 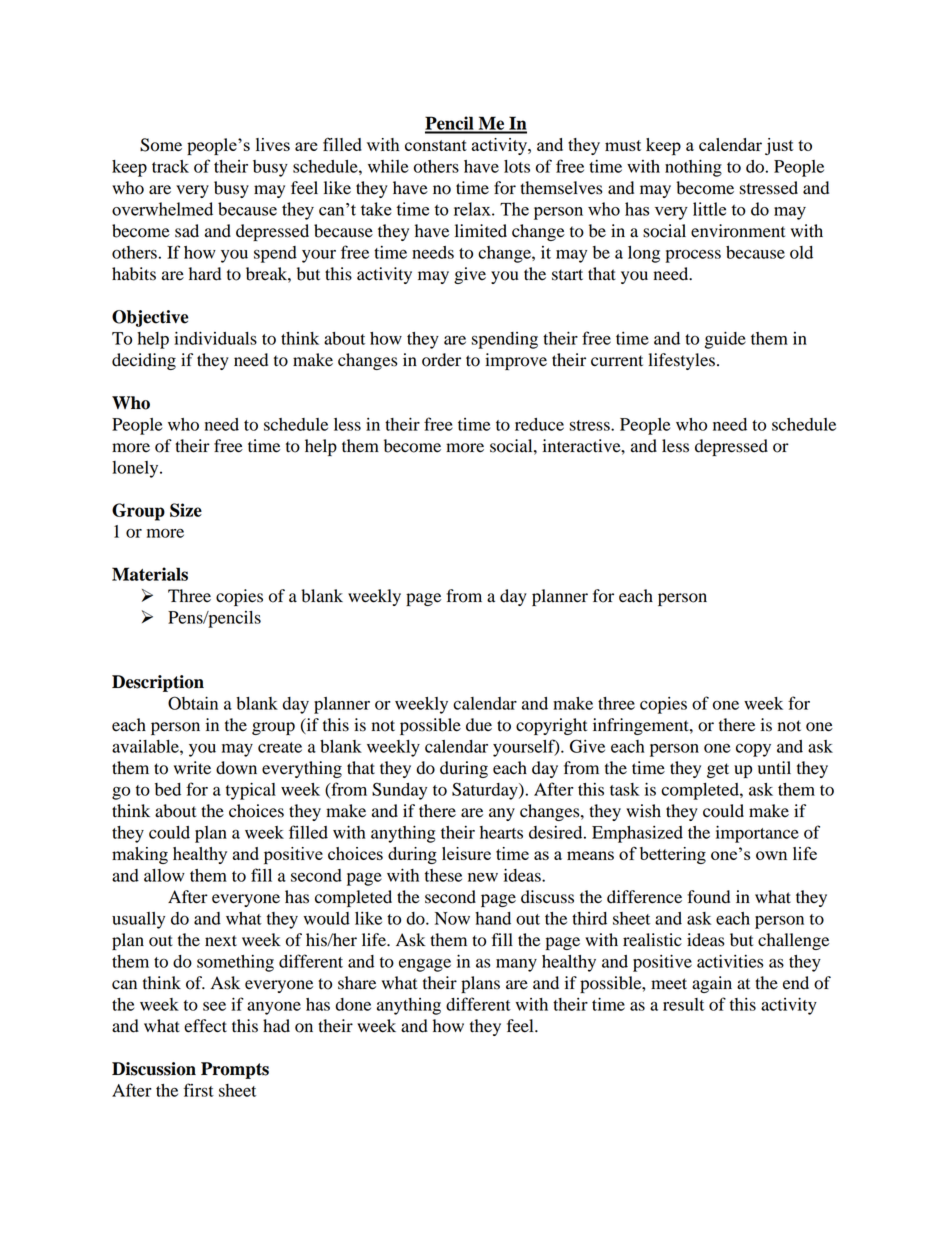 I want to click on nothing, so click(x=693, y=168).
